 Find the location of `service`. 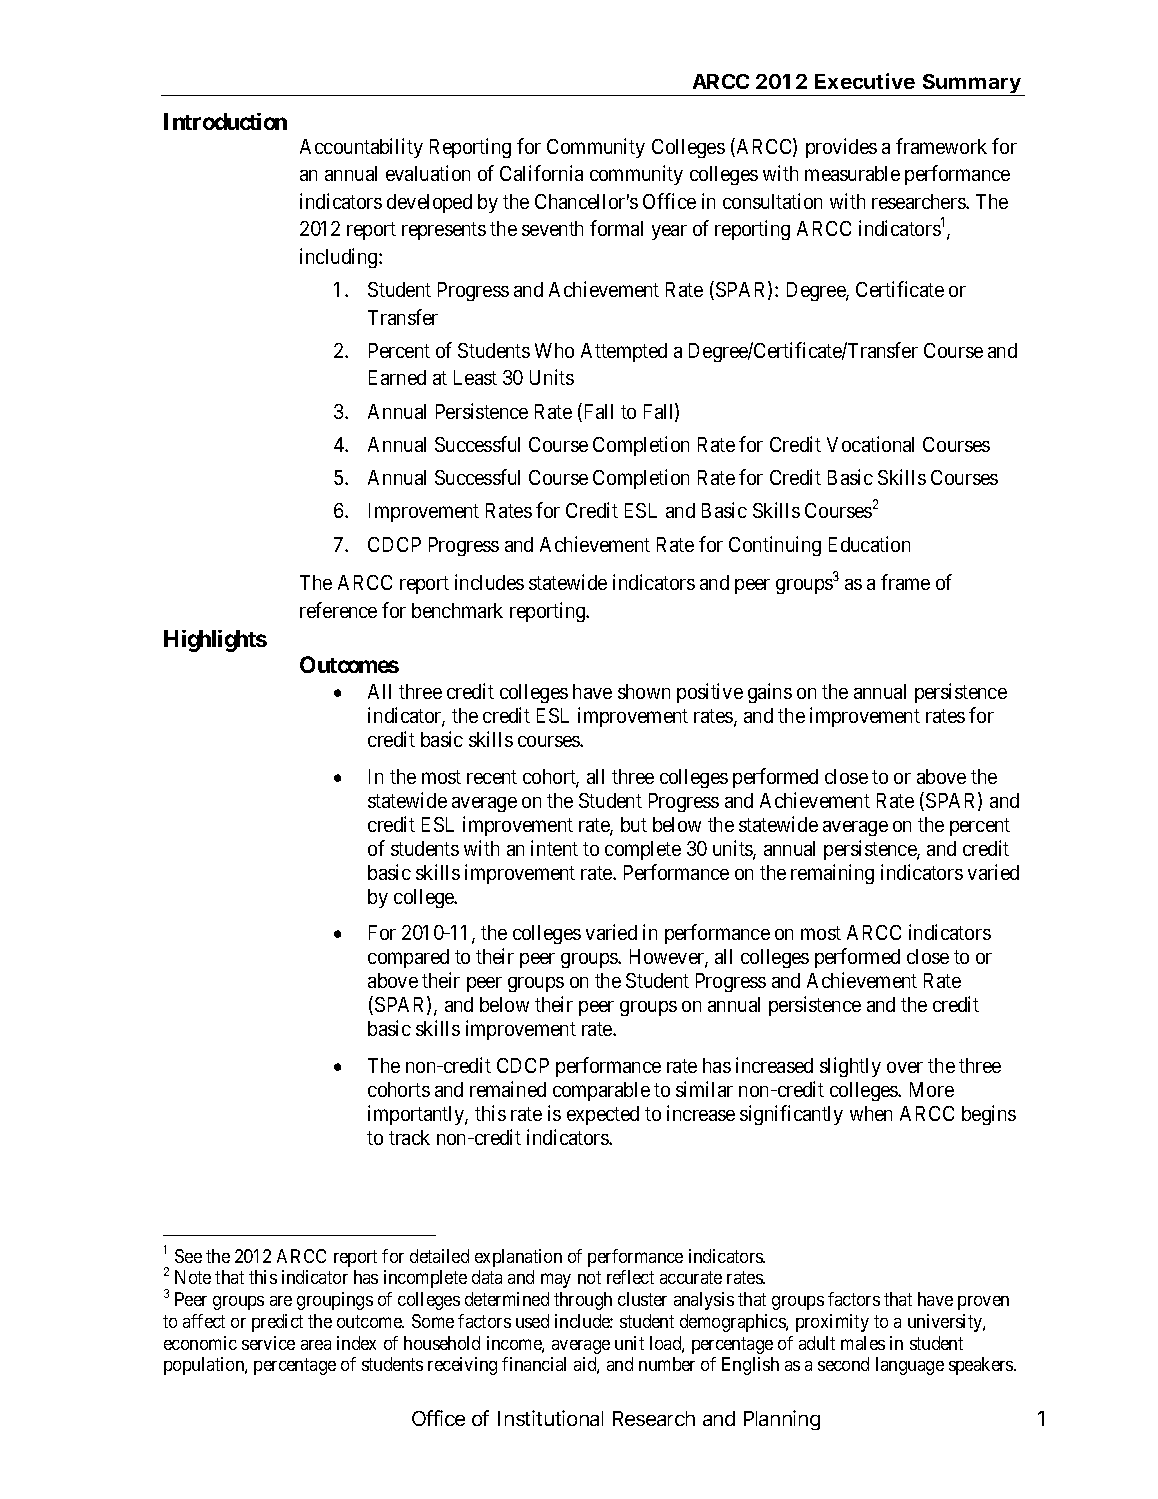

service is located at coordinates (268, 1343).
